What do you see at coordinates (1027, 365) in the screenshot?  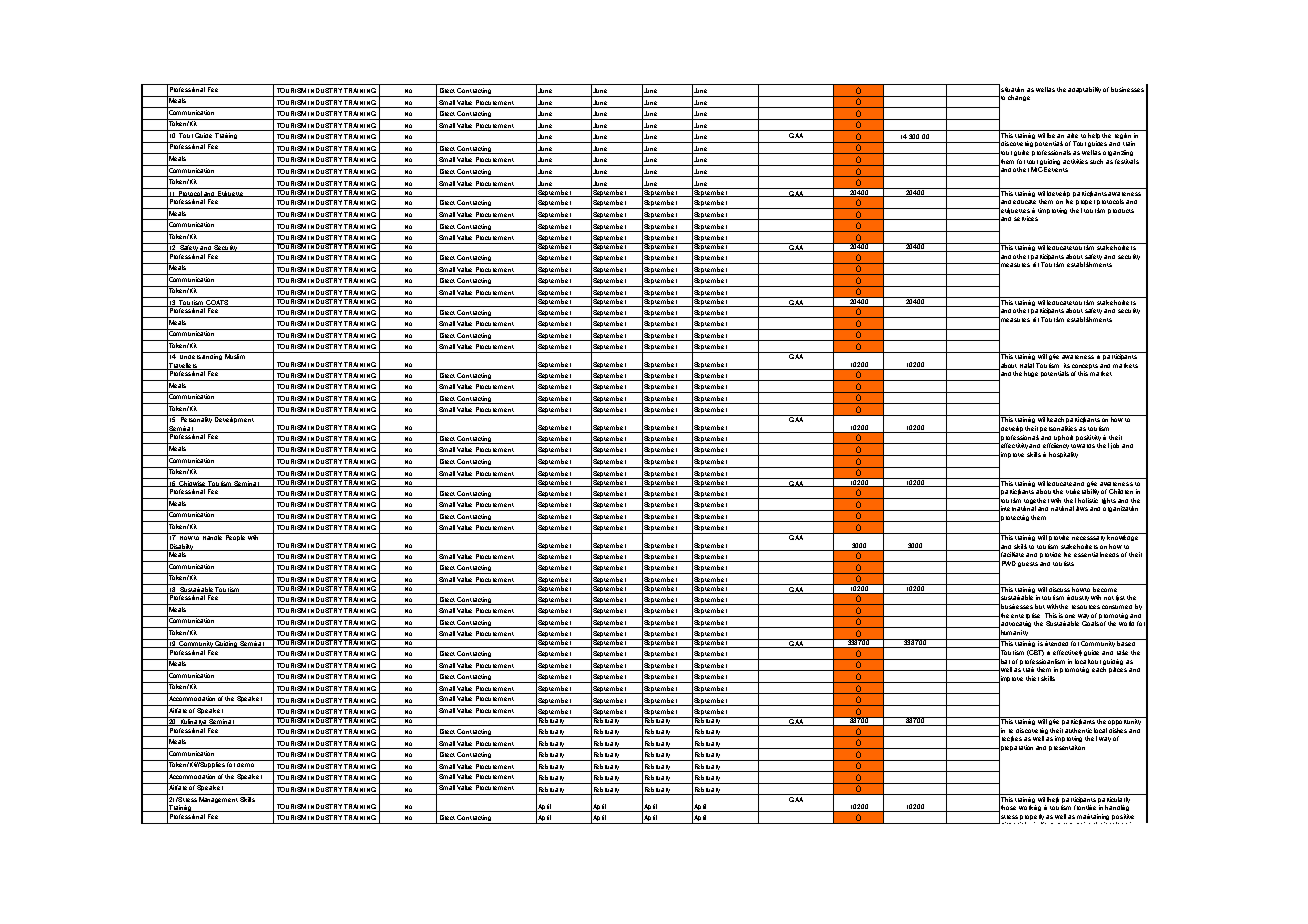 I see `Halal` at bounding box center [1027, 365].
